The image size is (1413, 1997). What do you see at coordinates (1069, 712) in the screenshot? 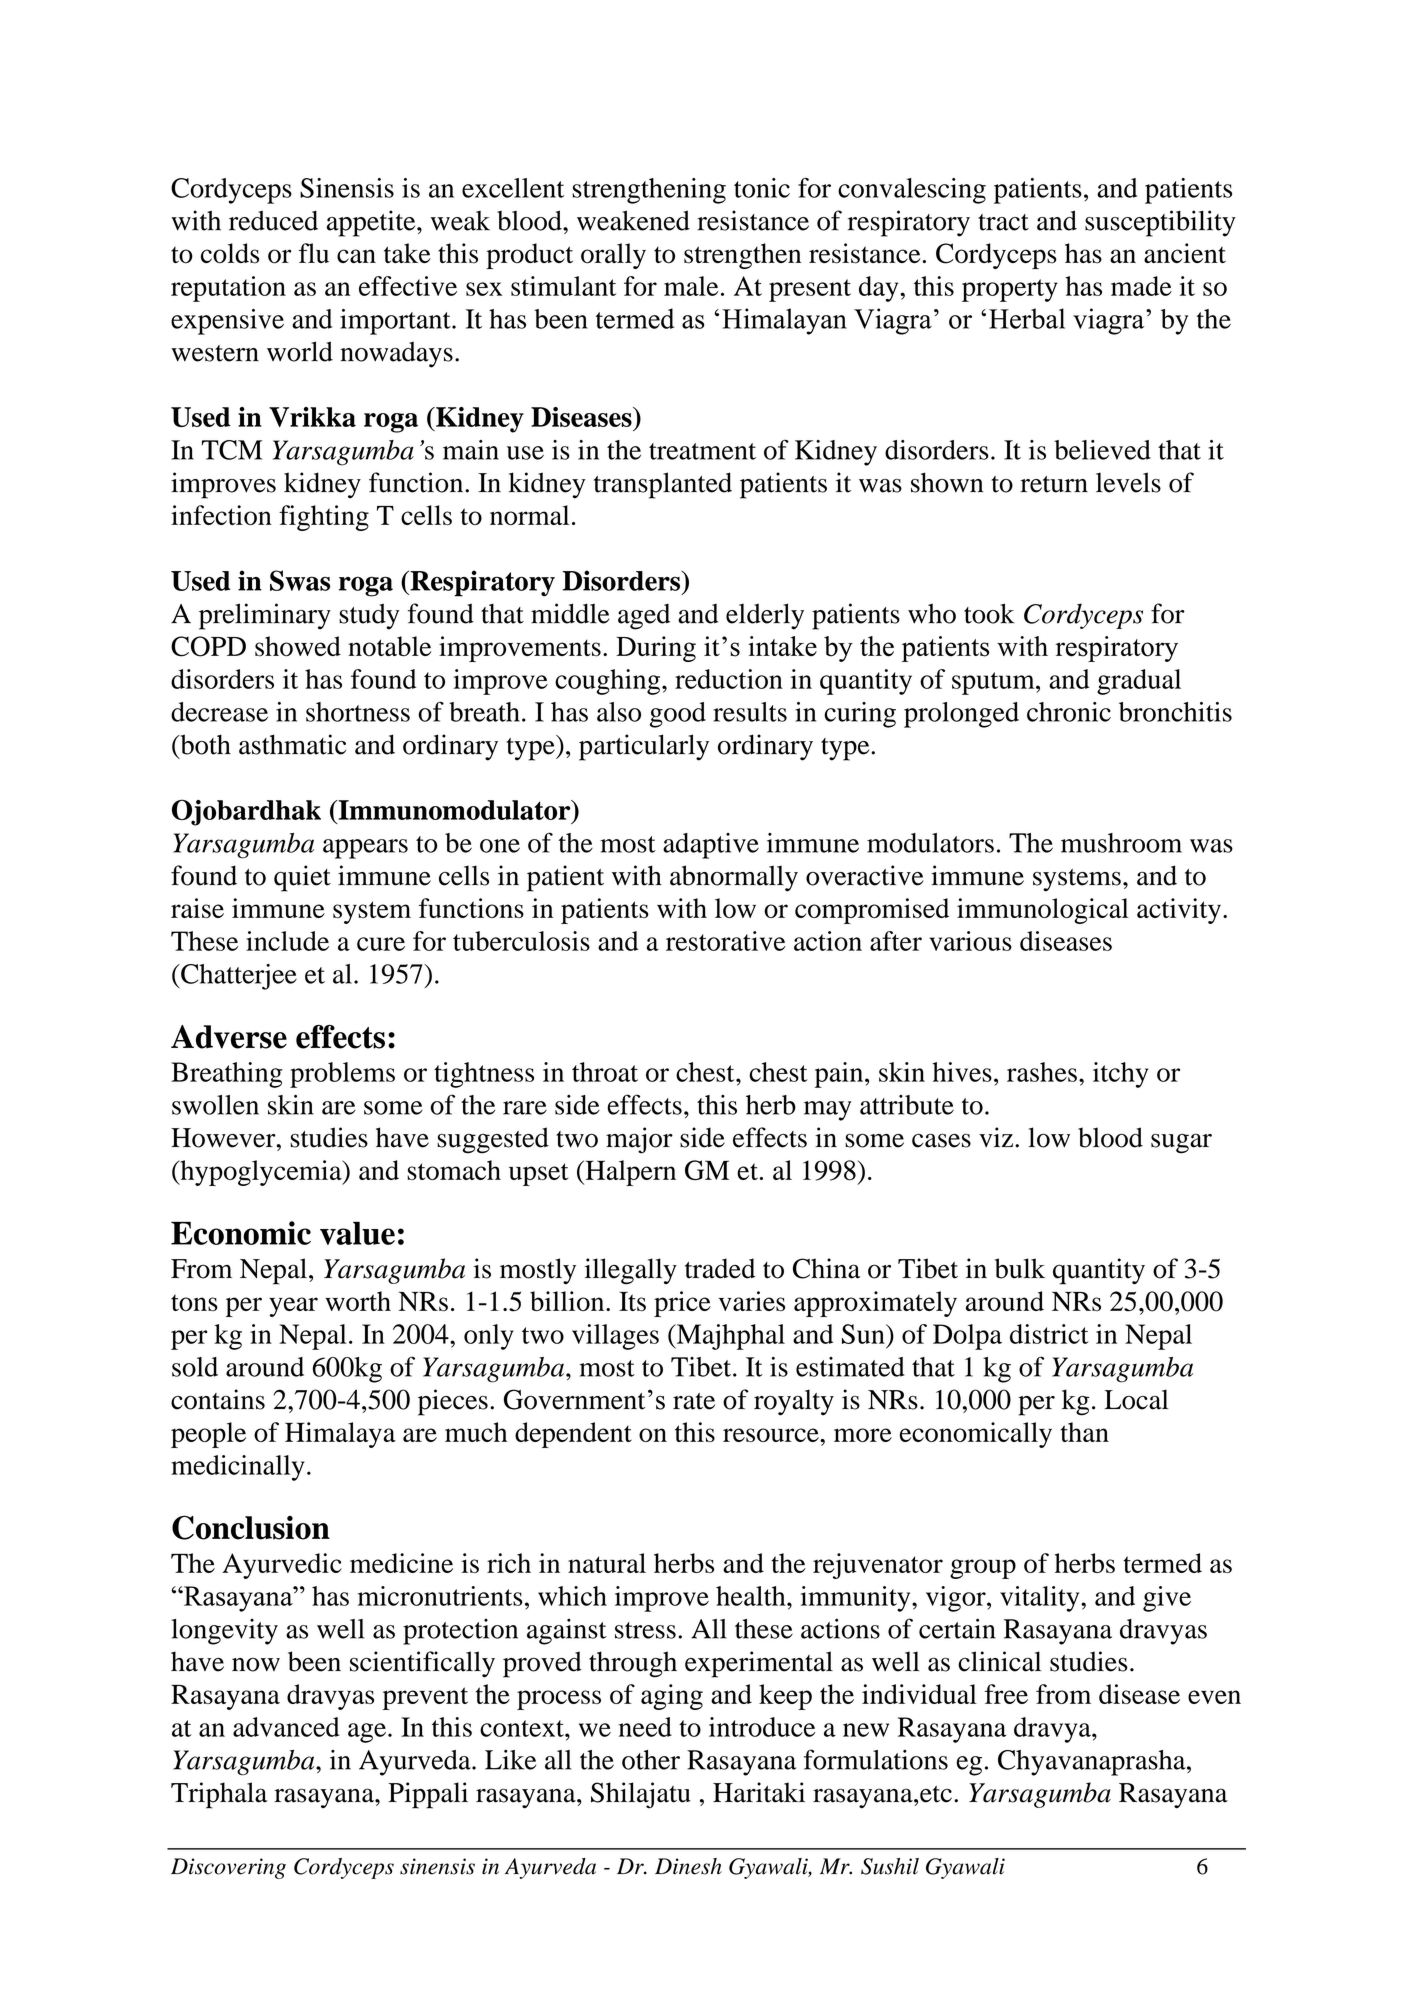
I see `chronic` at bounding box center [1069, 712].
